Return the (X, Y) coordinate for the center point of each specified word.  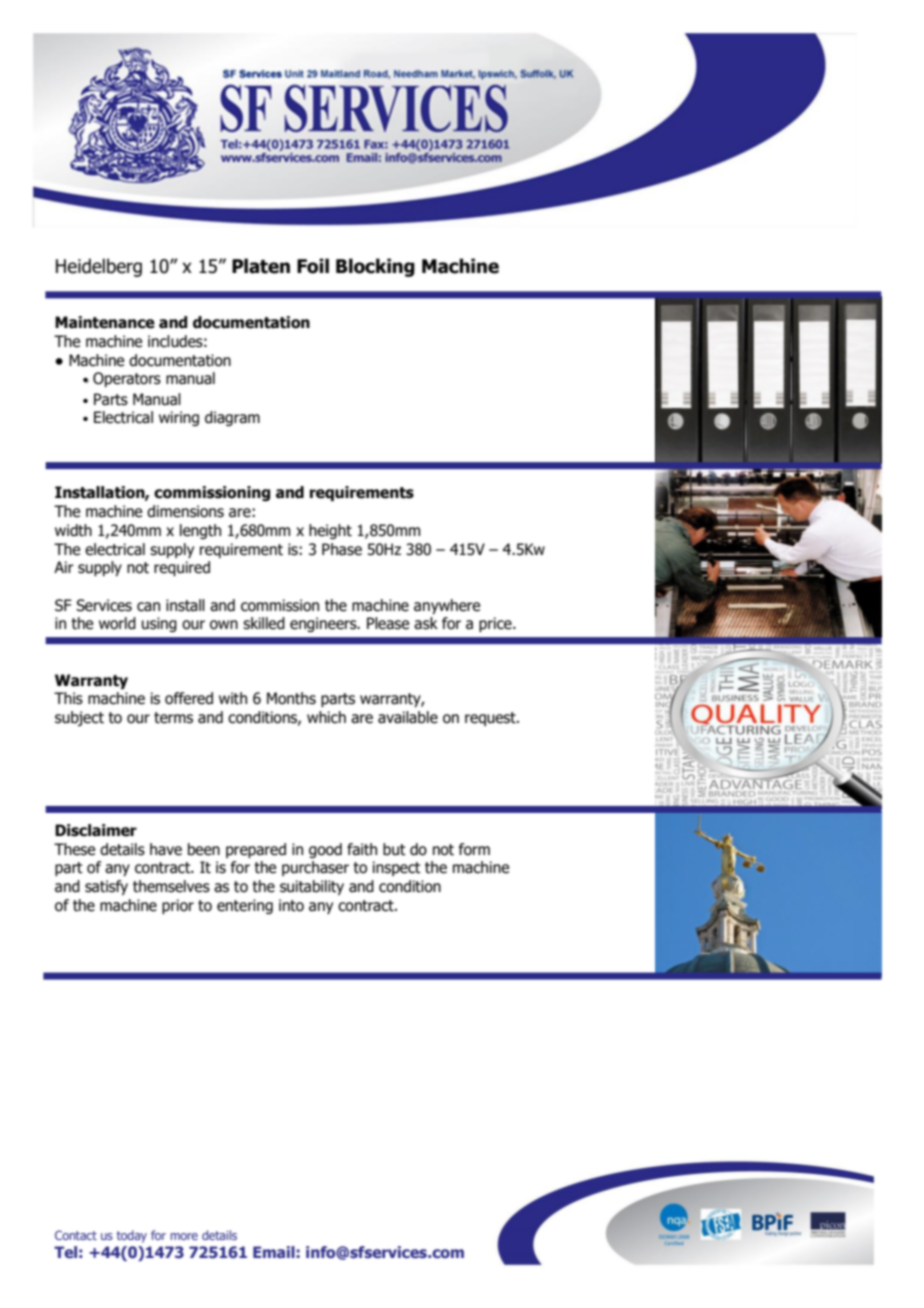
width (73, 530)
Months (291, 698)
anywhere (447, 606)
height (330, 531)
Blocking (375, 267)
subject (79, 718)
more (184, 1236)
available (408, 717)
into (291, 905)
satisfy (106, 887)
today (132, 1236)
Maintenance (105, 322)
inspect (397, 868)
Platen (261, 266)
